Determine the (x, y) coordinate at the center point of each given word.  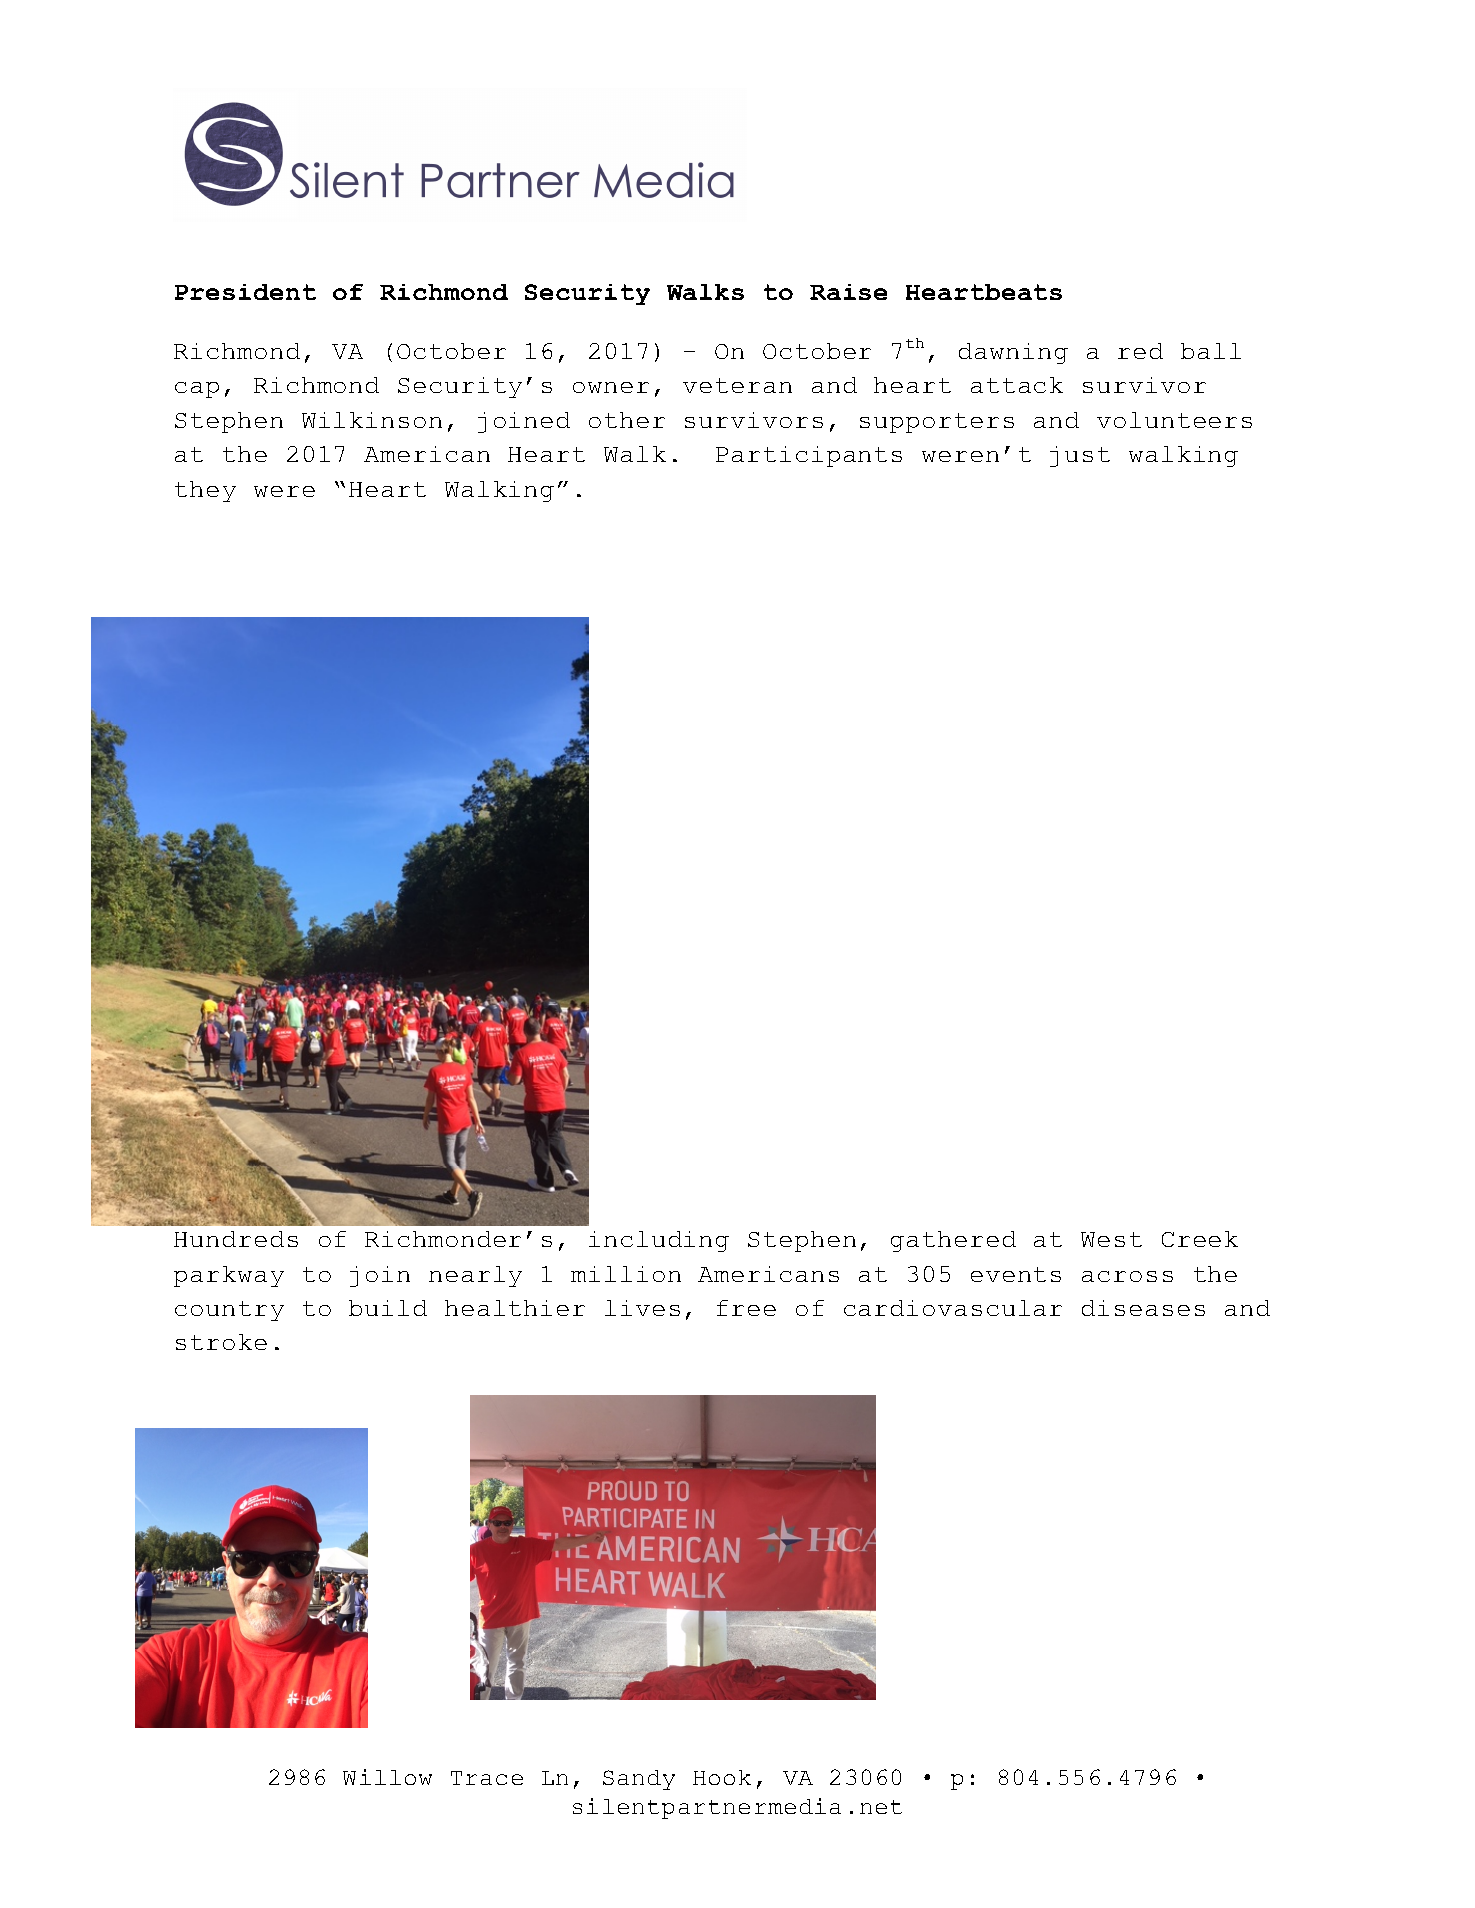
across (1127, 1276)
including (659, 1241)
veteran (737, 385)
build (388, 1308)
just (1080, 456)
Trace (487, 1778)
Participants (809, 456)
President (245, 292)
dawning (1013, 353)
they (205, 491)
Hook (722, 1777)
